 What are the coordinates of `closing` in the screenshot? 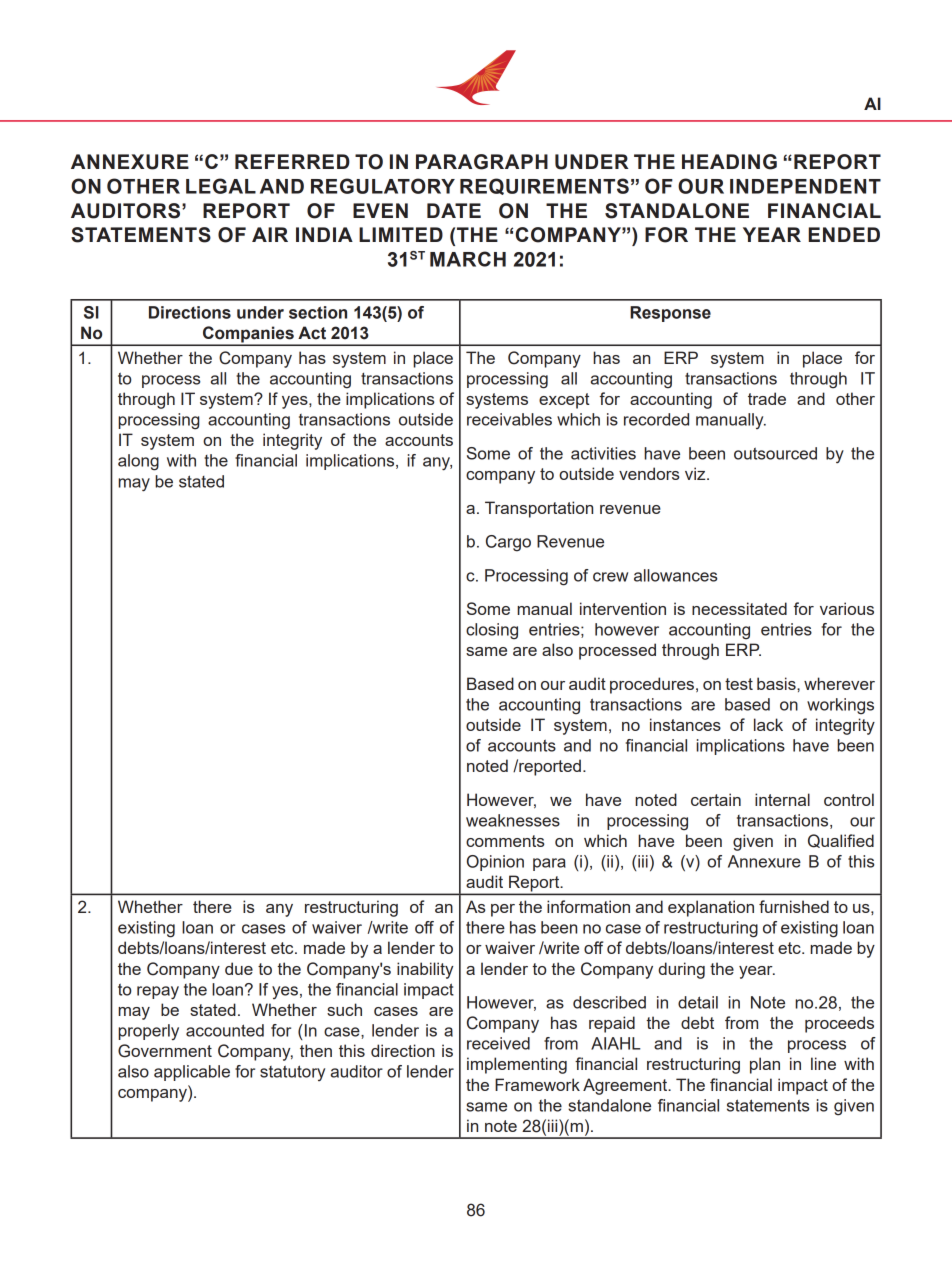 It's located at (492, 631).
